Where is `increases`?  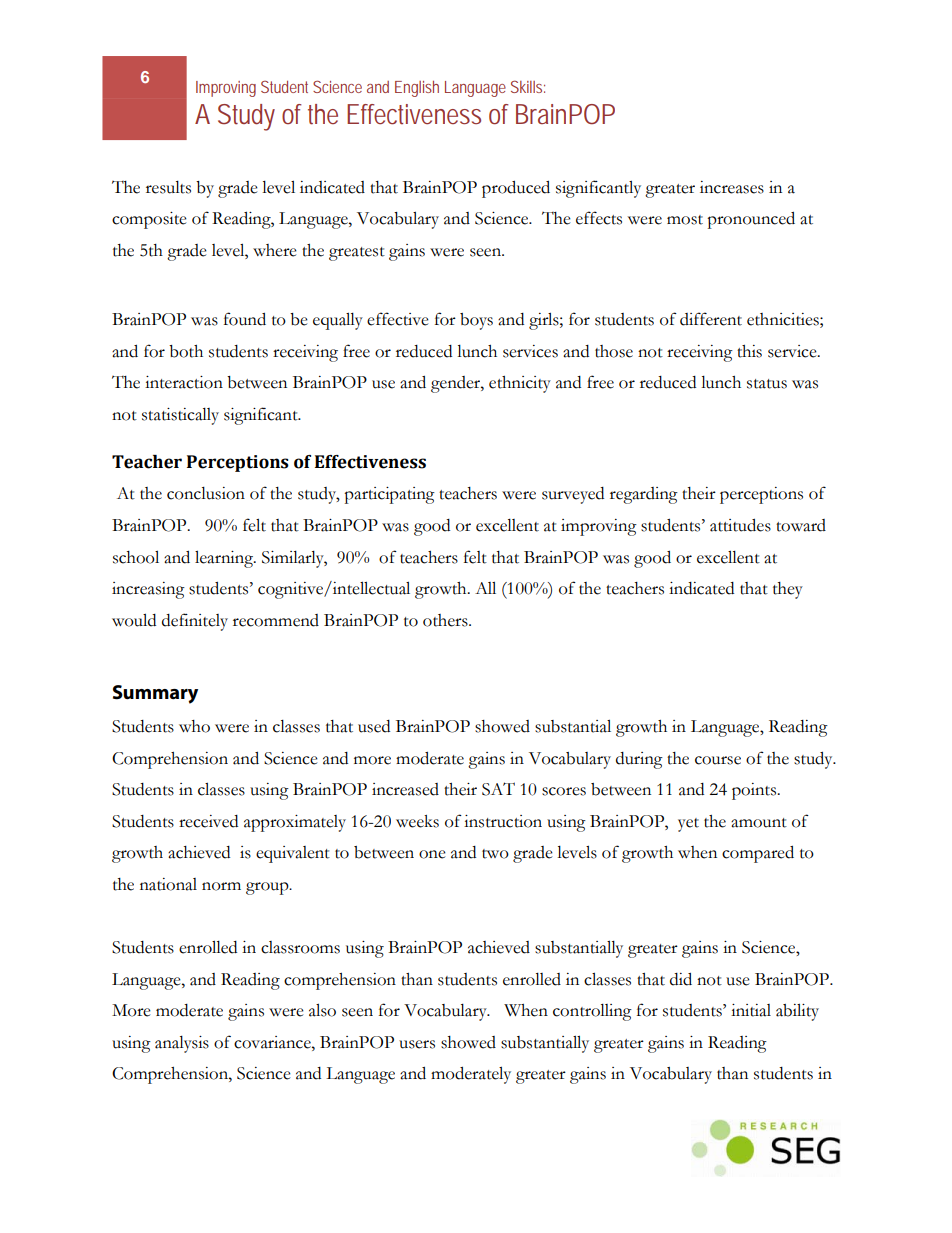 increases is located at coordinates (732, 187).
